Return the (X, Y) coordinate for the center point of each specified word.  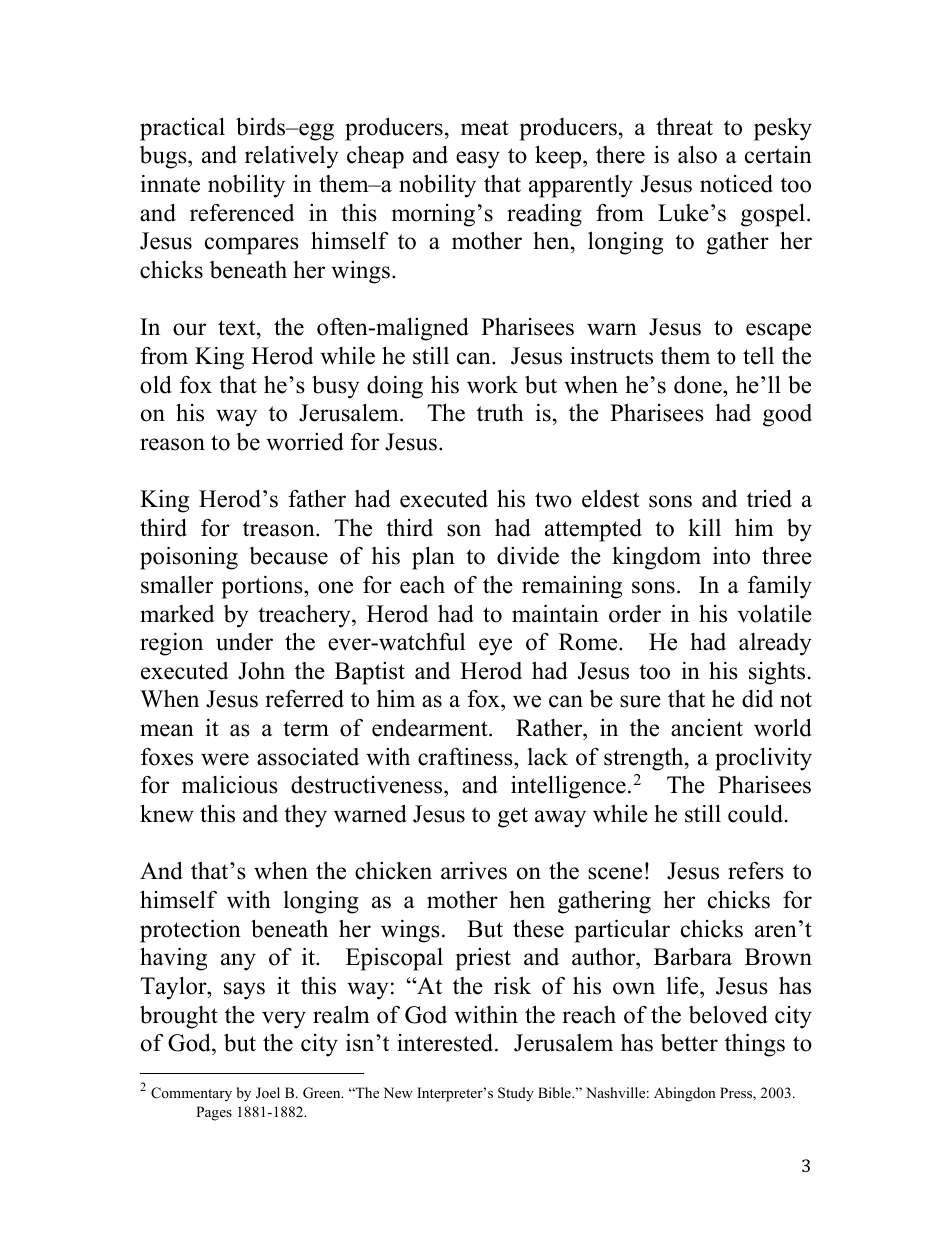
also (697, 155)
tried (769, 499)
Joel (268, 1093)
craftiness (466, 757)
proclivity (763, 759)
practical (182, 129)
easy (478, 160)
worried (305, 441)
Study (516, 1094)
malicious (230, 785)
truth (500, 413)
